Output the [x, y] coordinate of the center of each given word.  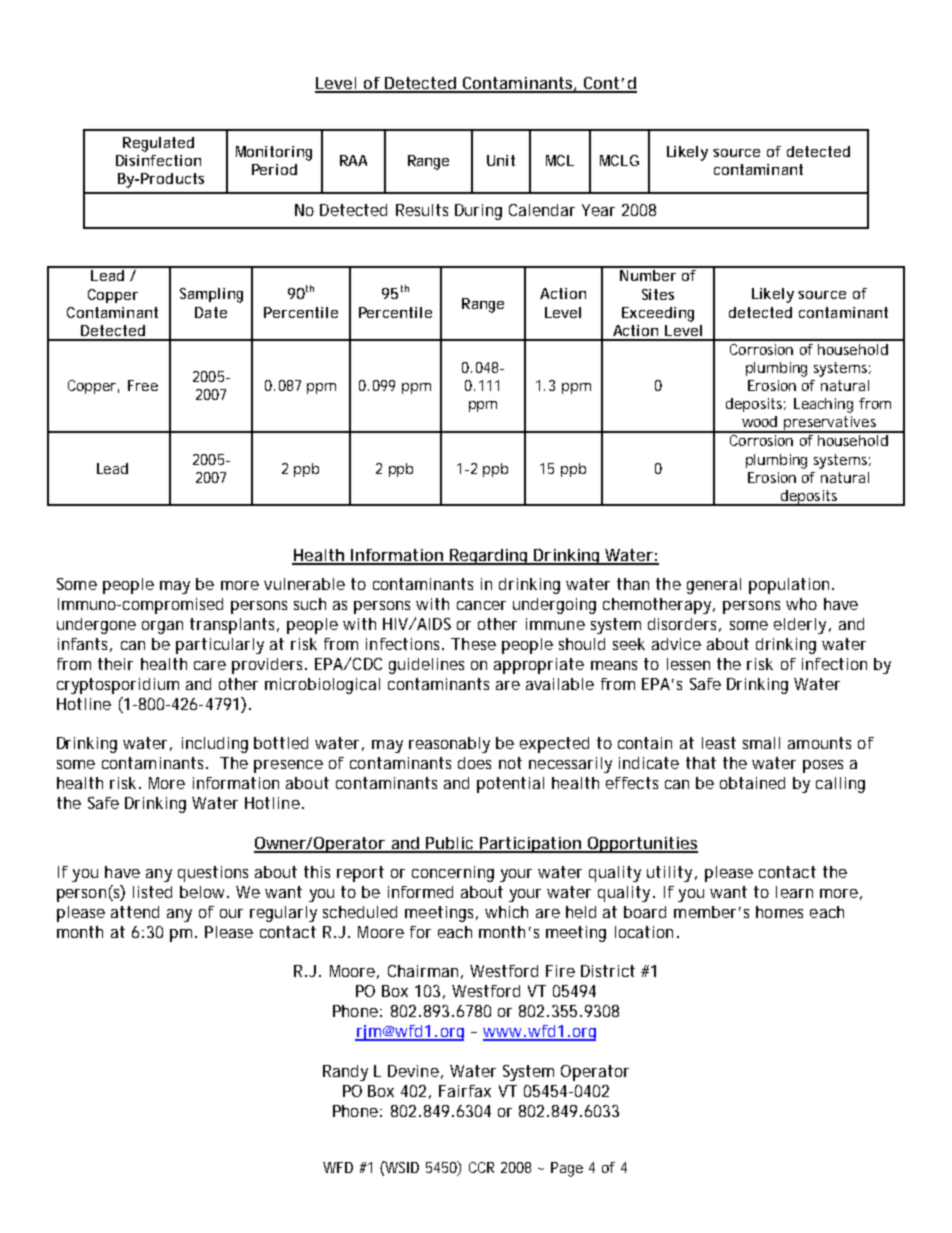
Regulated [158, 144]
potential [510, 785]
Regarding [489, 557]
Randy [345, 1073]
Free [143, 385]
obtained [752, 783]
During [478, 212]
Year [598, 210]
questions [213, 874]
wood [759, 421]
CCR [481, 1167]
